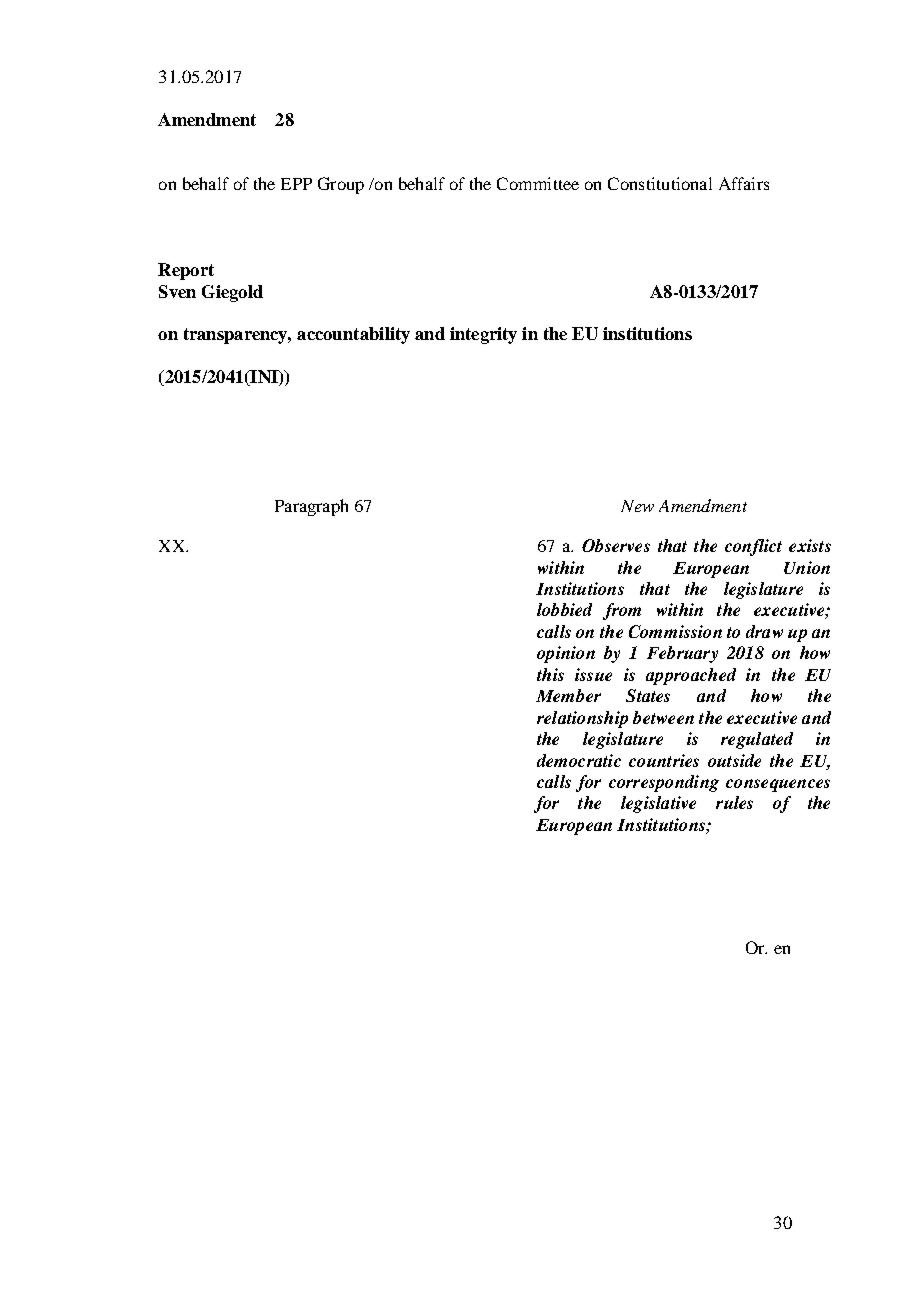  What do you see at coordinates (550, 674) in the document?
I see `this` at bounding box center [550, 674].
